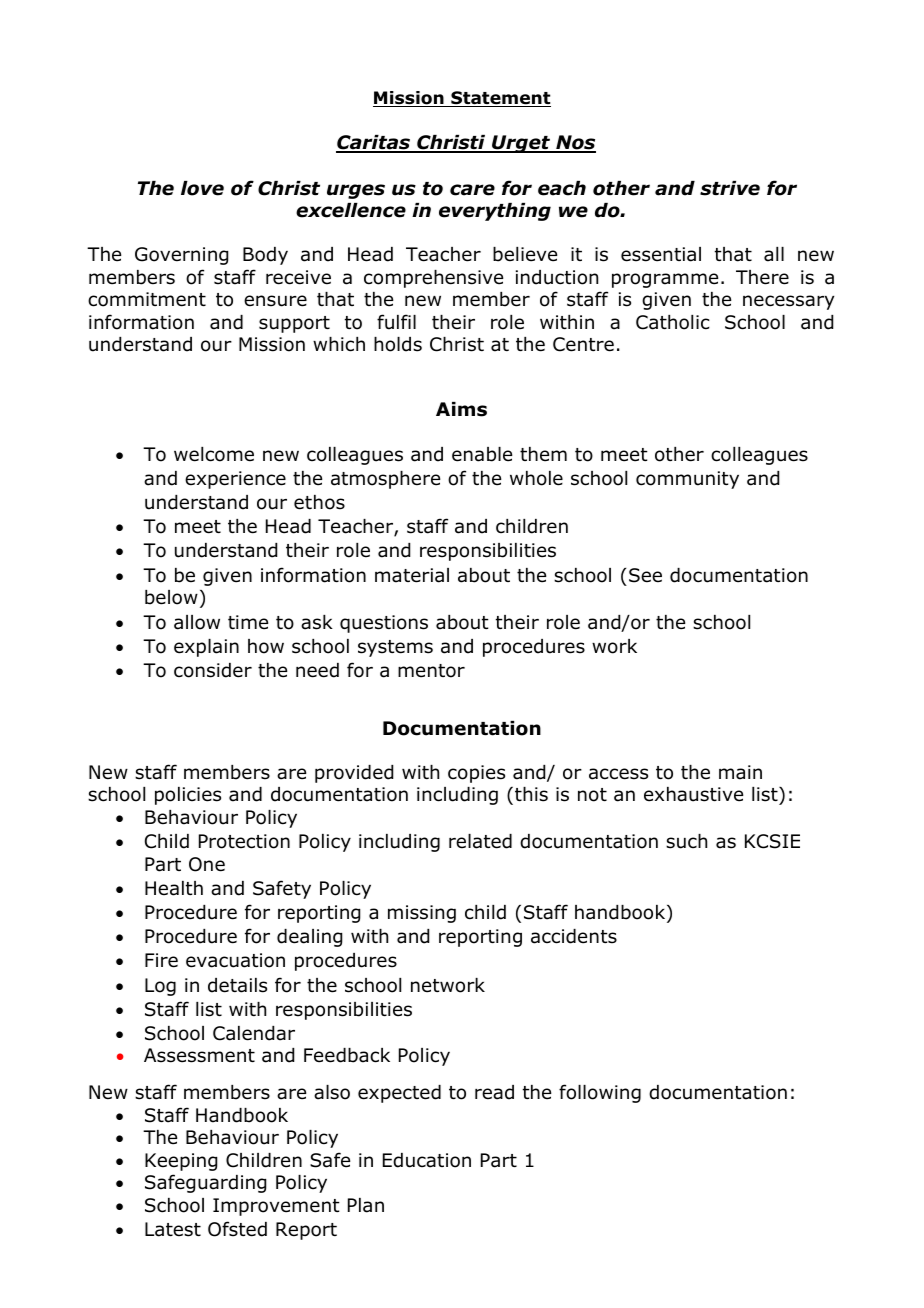  Describe the element at coordinates (202, 188) in the page. I see `love` at that location.
